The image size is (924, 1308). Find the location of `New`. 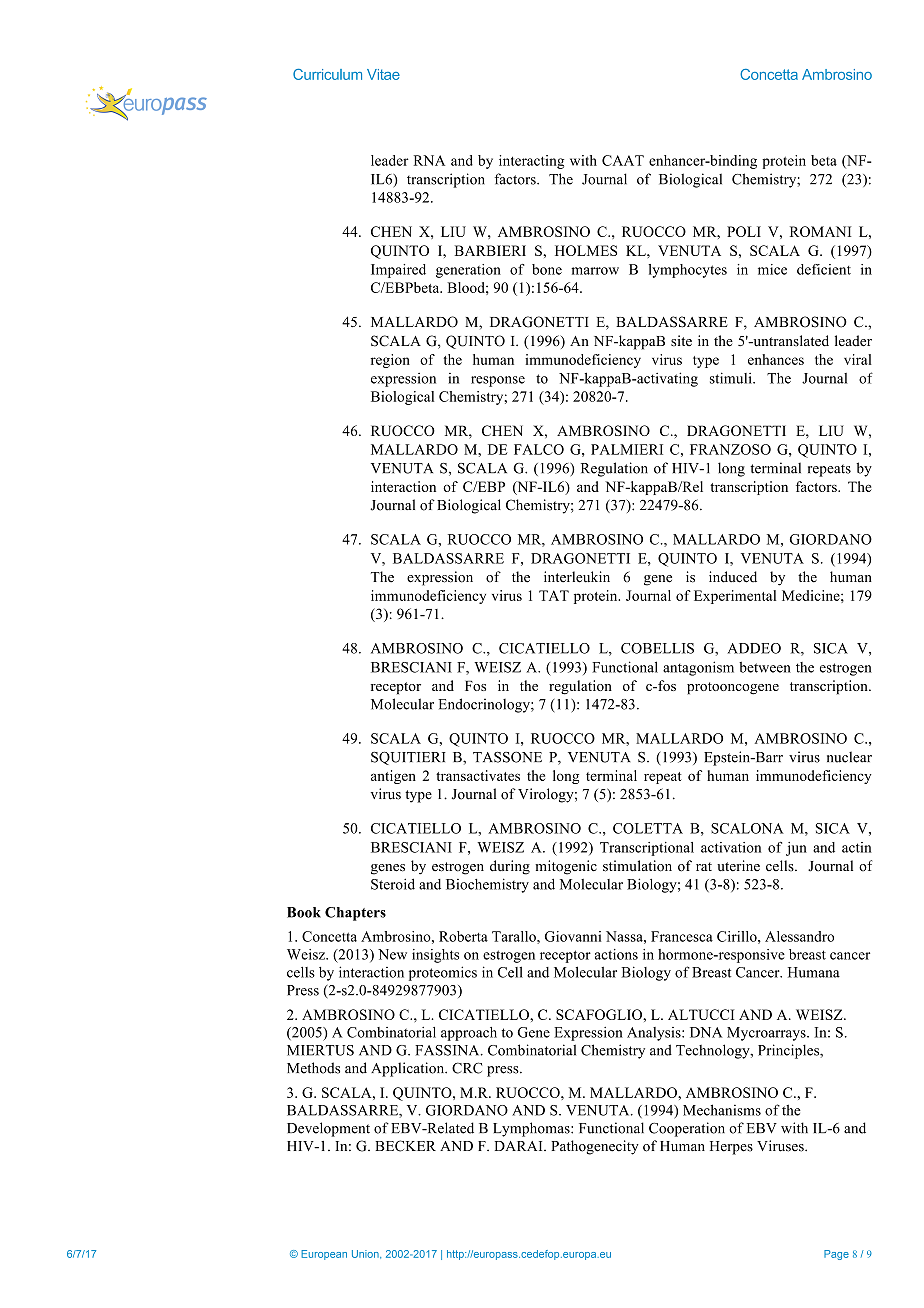

New is located at coordinates (392, 954).
